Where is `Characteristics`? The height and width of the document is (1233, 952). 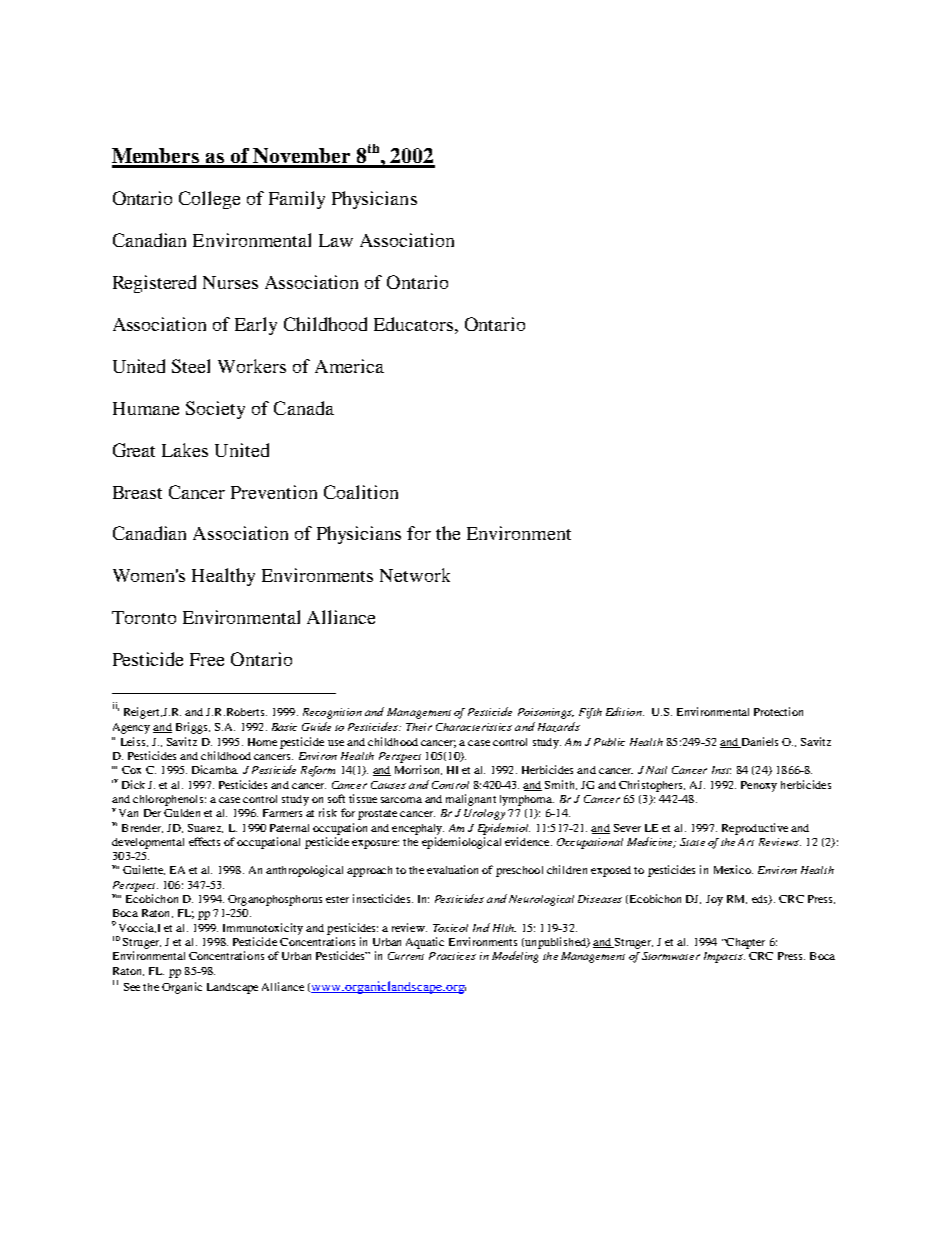
Characteristics is located at coordinates (474, 727).
